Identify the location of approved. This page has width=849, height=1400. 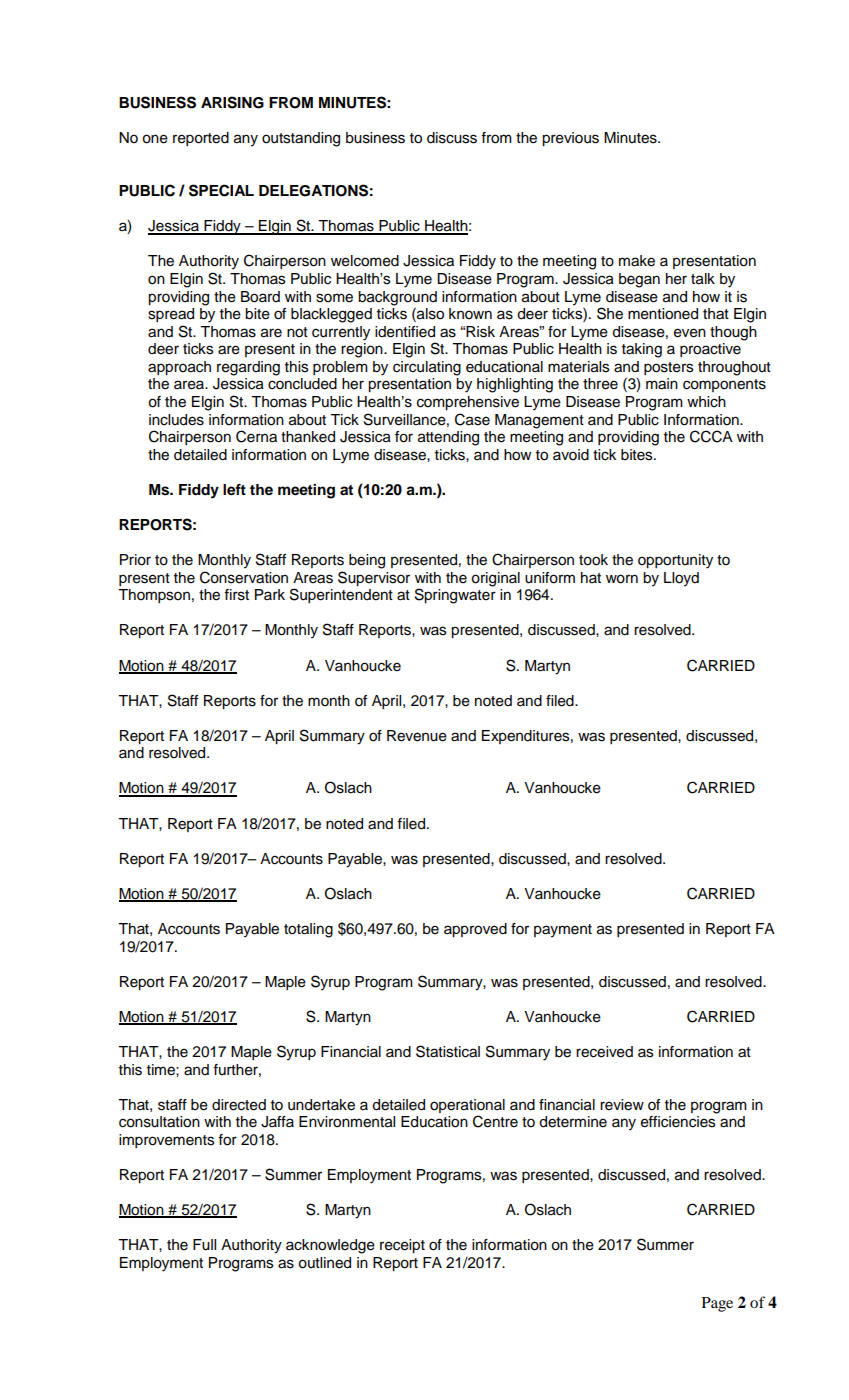
(475, 930).
